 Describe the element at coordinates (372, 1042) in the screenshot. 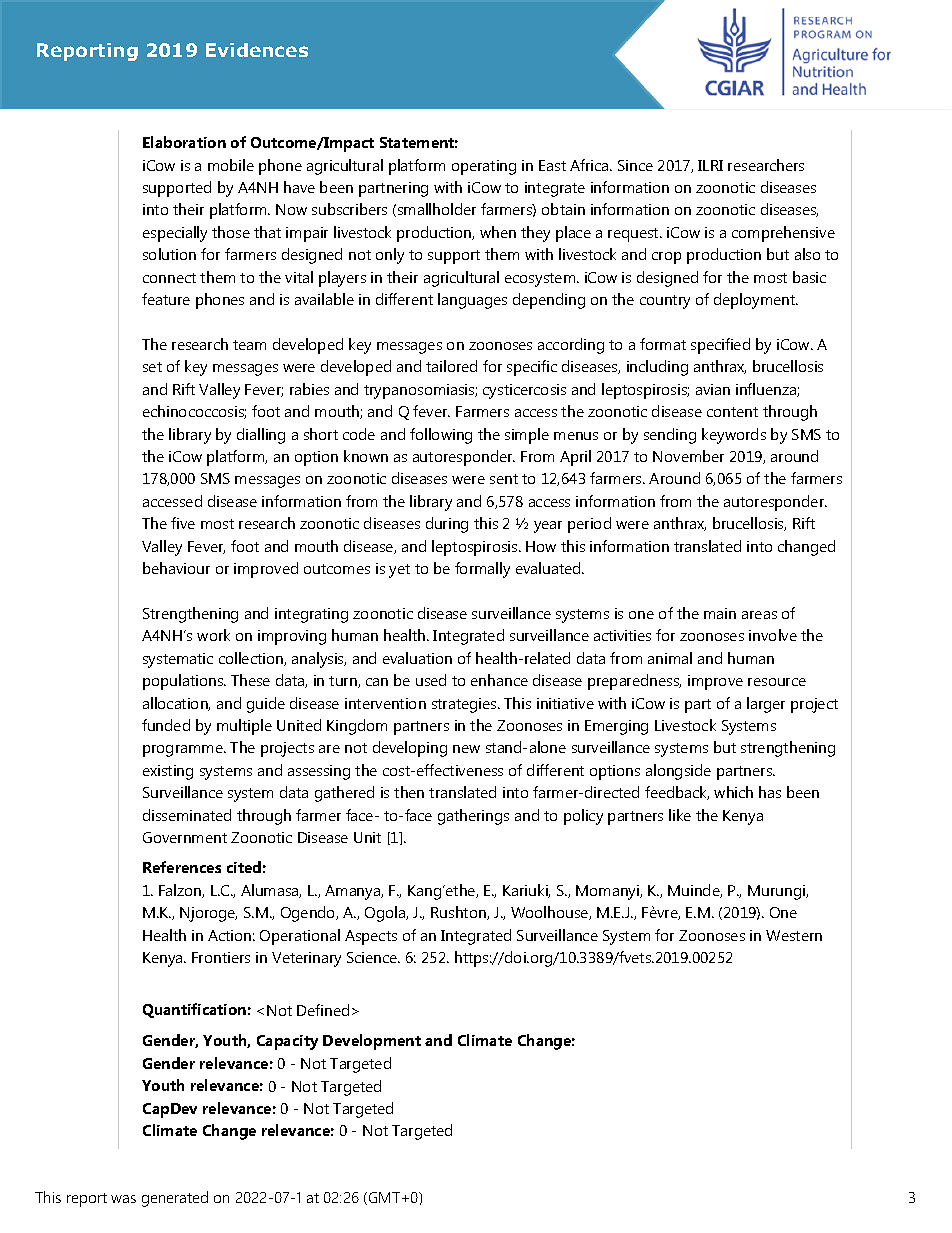

I see `Development` at that location.
